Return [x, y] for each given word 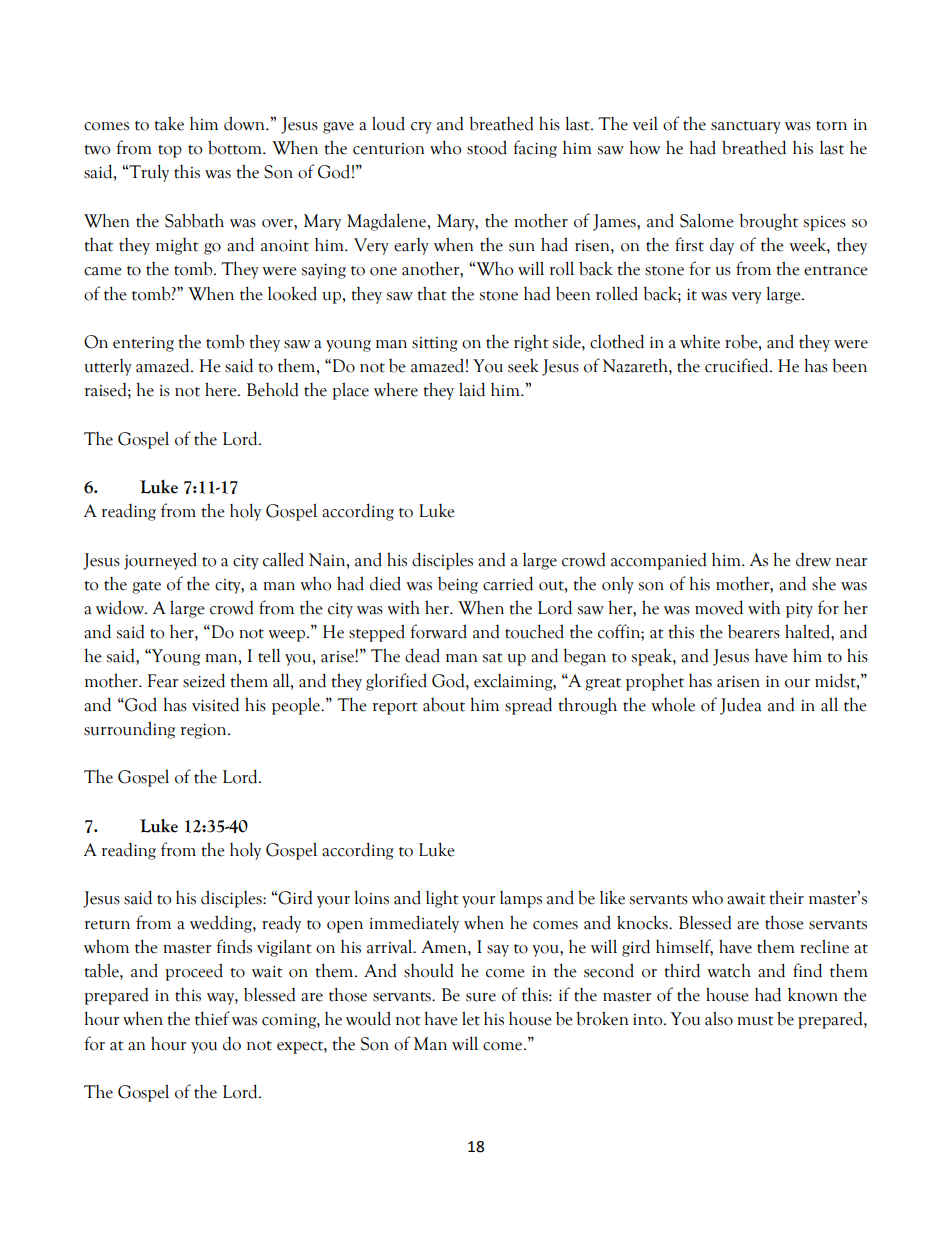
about [444, 705]
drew [813, 560]
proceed [194, 972]
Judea [741, 706]
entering [143, 344]
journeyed [160, 561]
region [204, 731]
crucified [738, 365]
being [458, 585]
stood [487, 147]
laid [472, 389]
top [170, 151]
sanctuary [746, 127]
